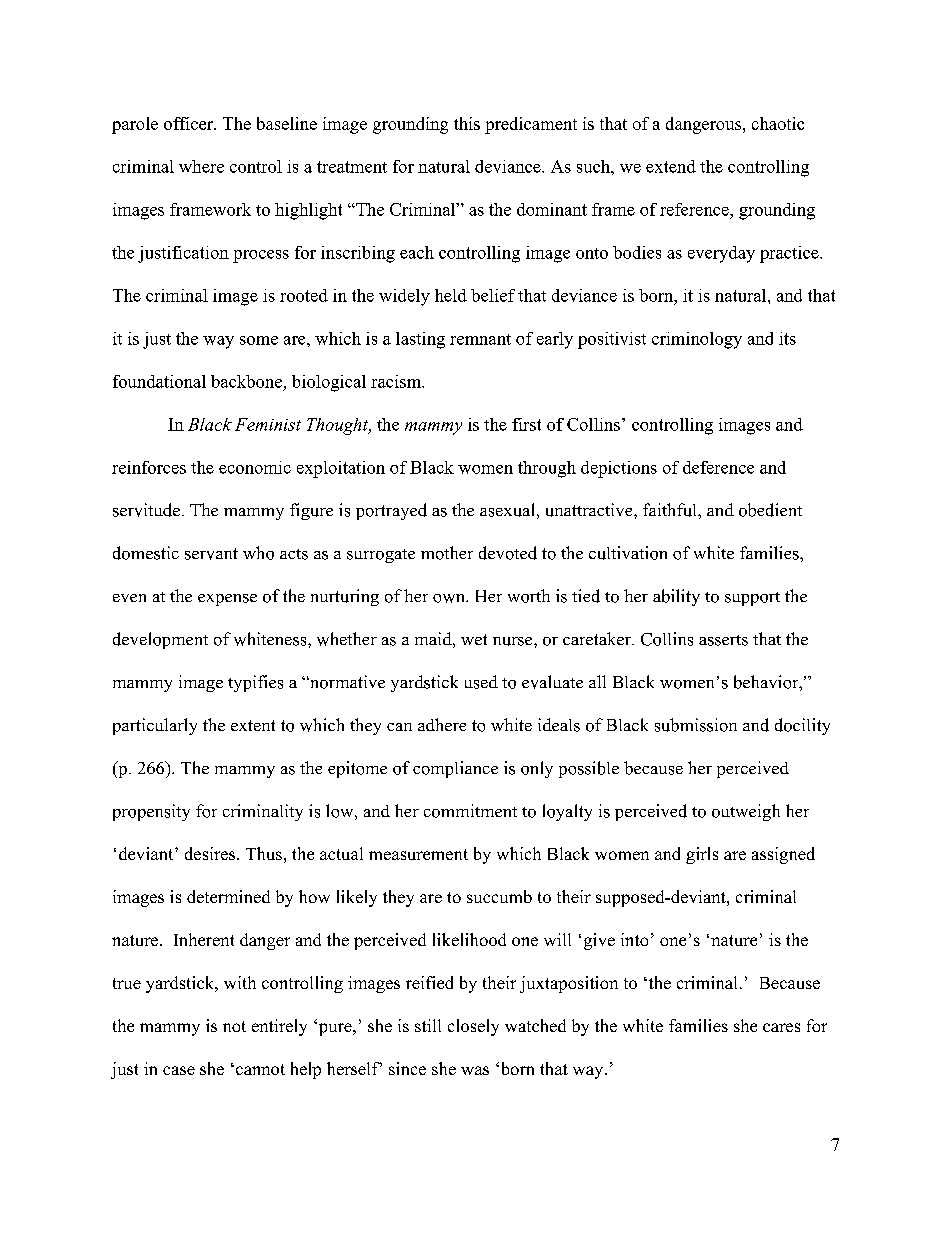 Image resolution: width=952 pixels, height=1233 pixels. Describe the element at coordinates (227, 600) in the screenshot. I see `expense` at that location.
